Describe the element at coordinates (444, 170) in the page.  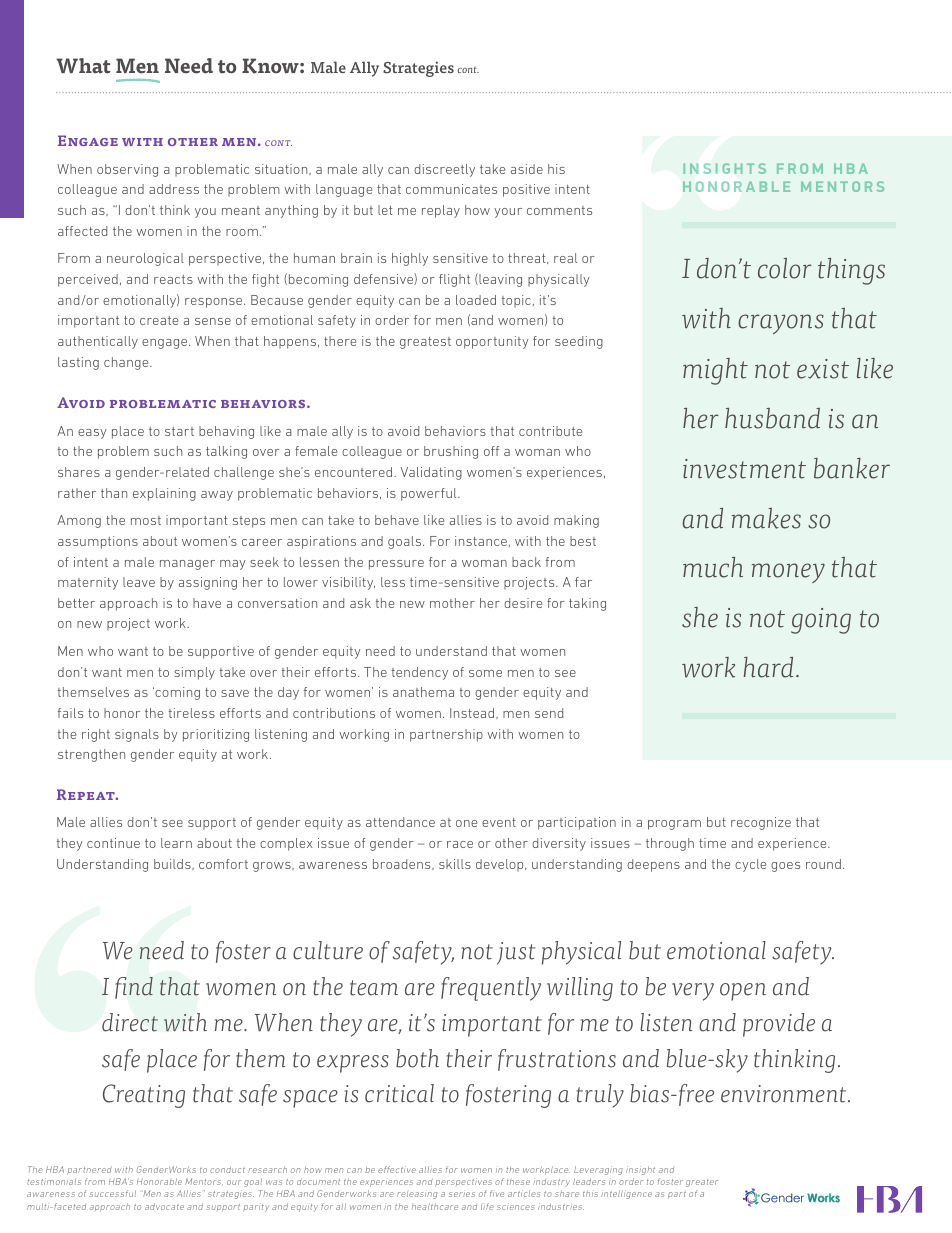
I see `discreetly` at that location.
